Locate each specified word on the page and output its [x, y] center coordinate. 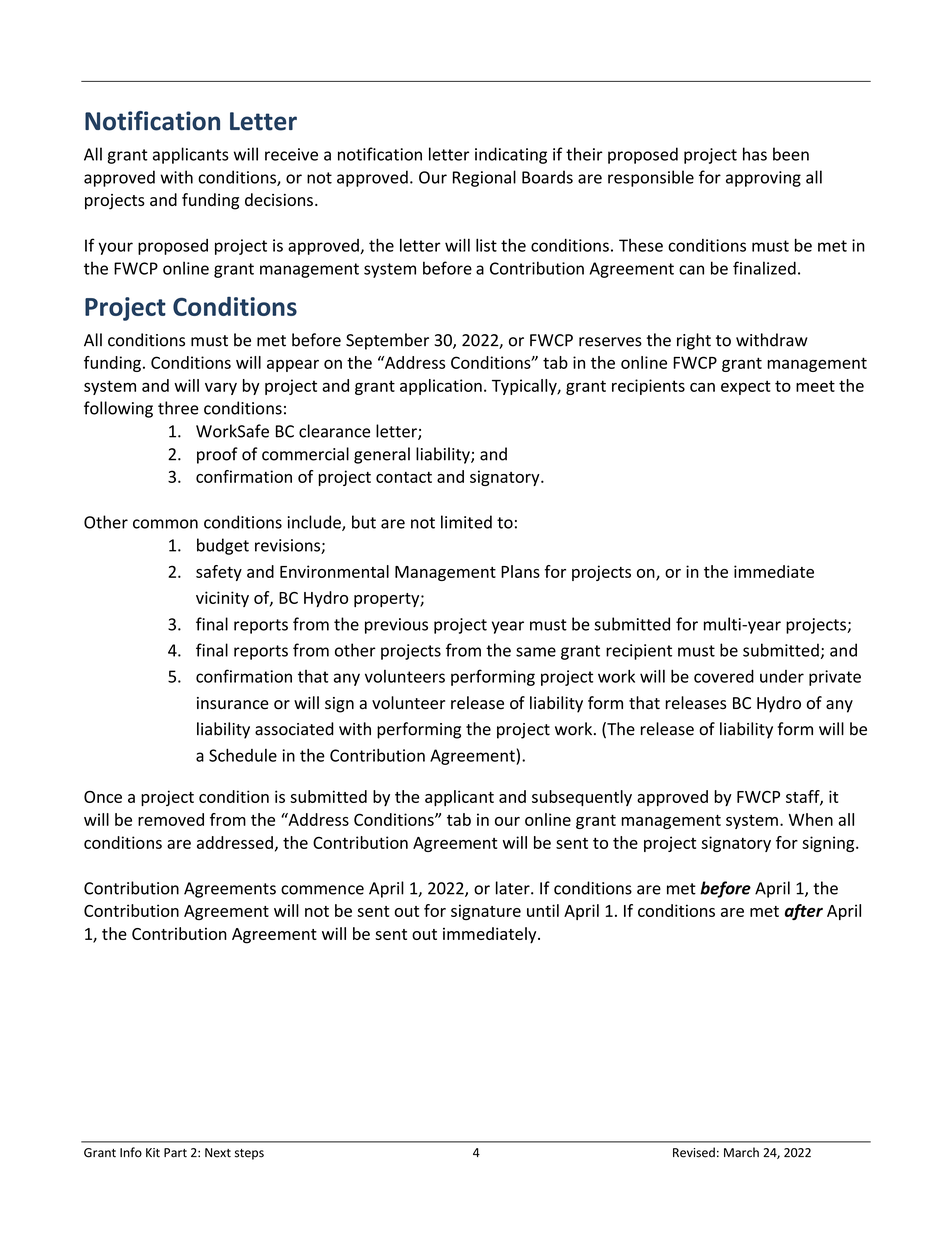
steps [249, 1154]
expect [746, 387]
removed [171, 819]
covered [724, 676]
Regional [484, 178]
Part [175, 1153]
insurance [233, 703]
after [804, 912]
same [536, 652]
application [441, 387]
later [514, 888]
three [178, 408]
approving [763, 179]
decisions [279, 199]
